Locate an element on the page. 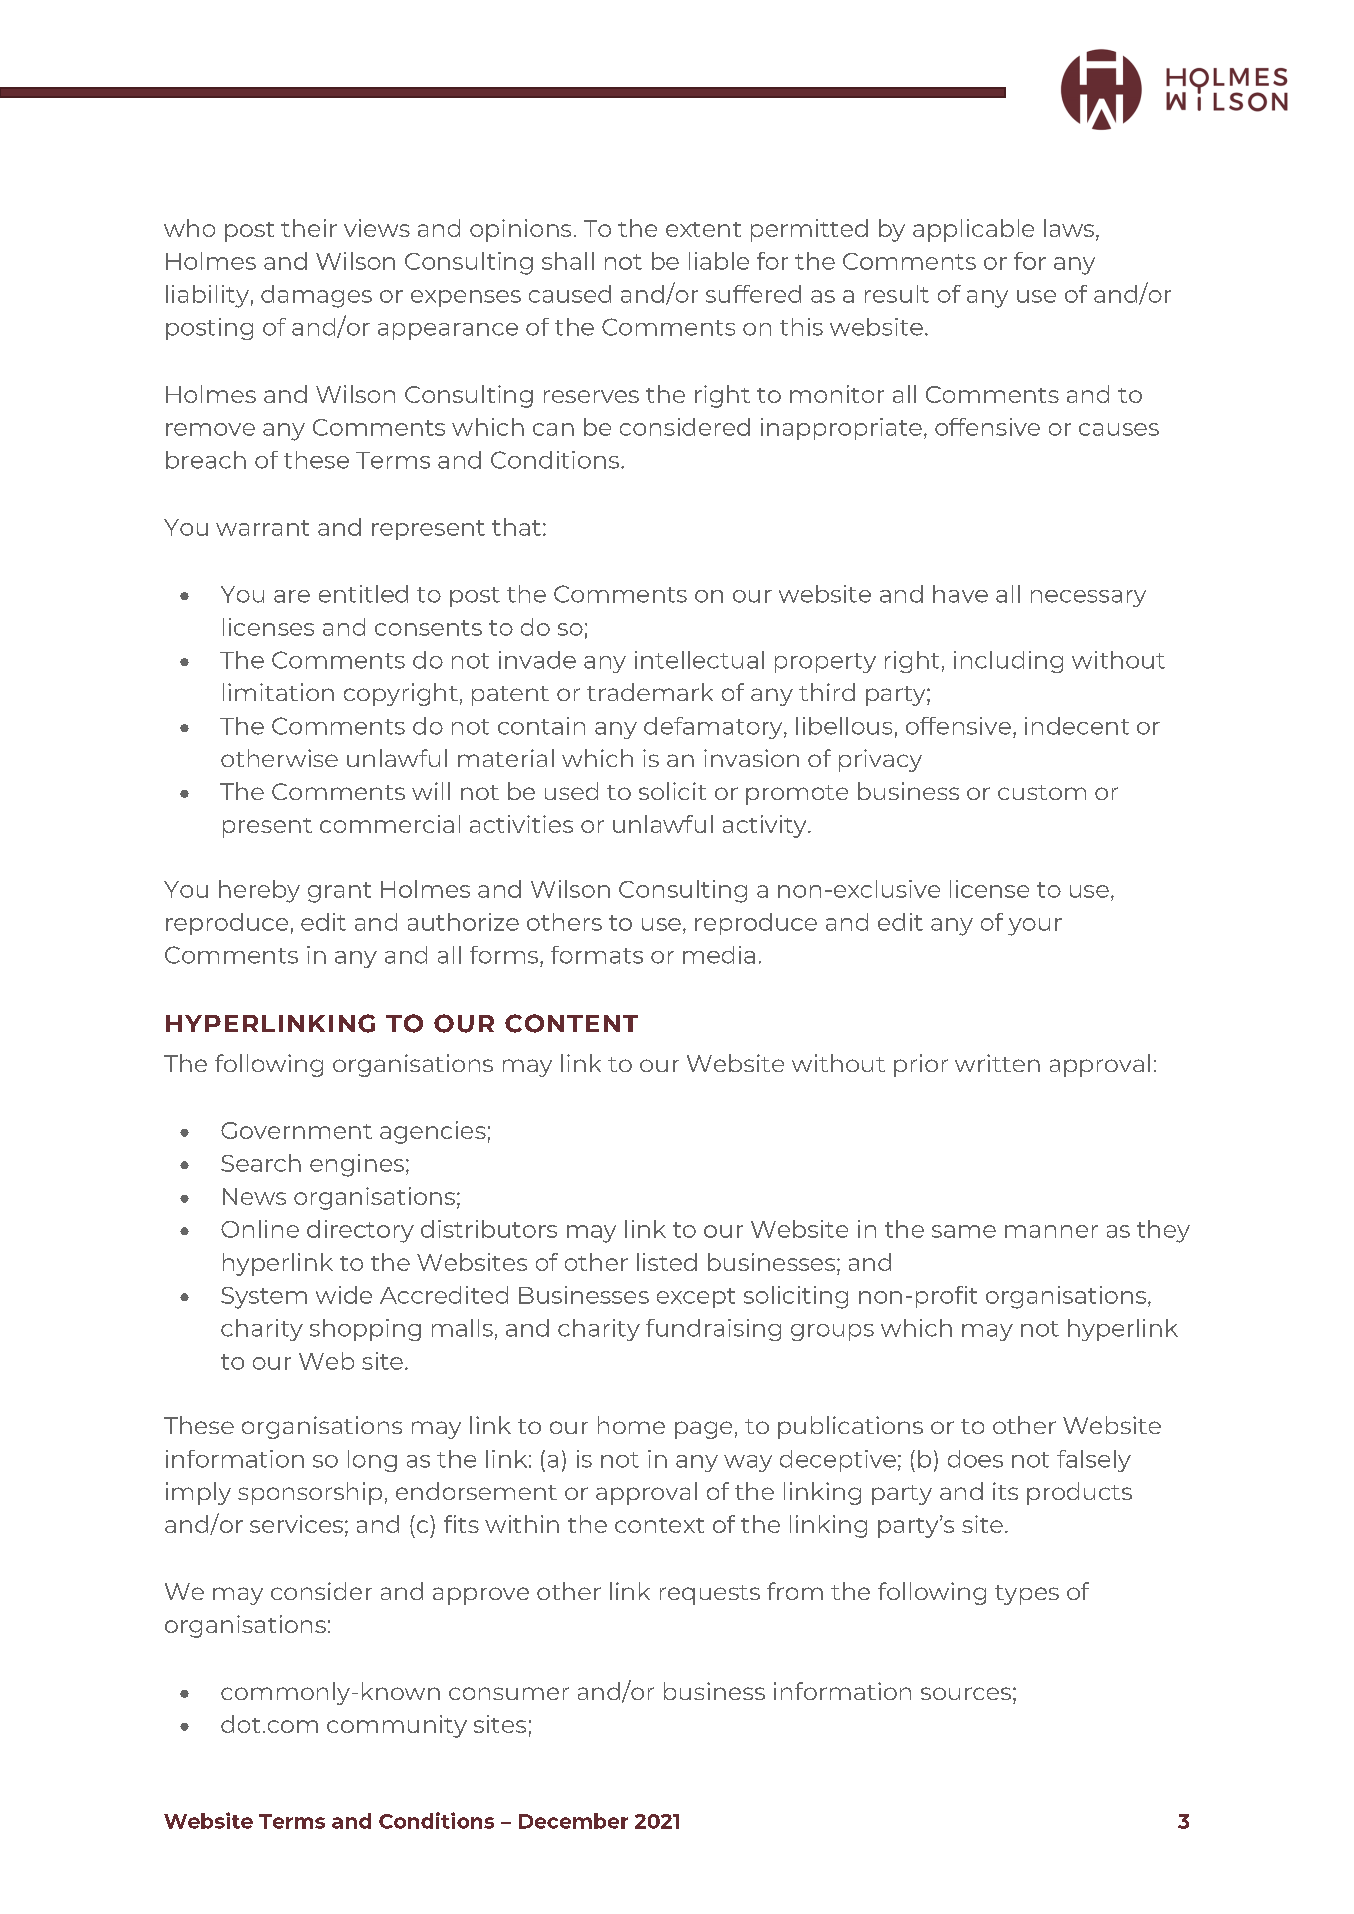 The height and width of the page is (1914, 1354). laws is located at coordinates (1069, 228).
